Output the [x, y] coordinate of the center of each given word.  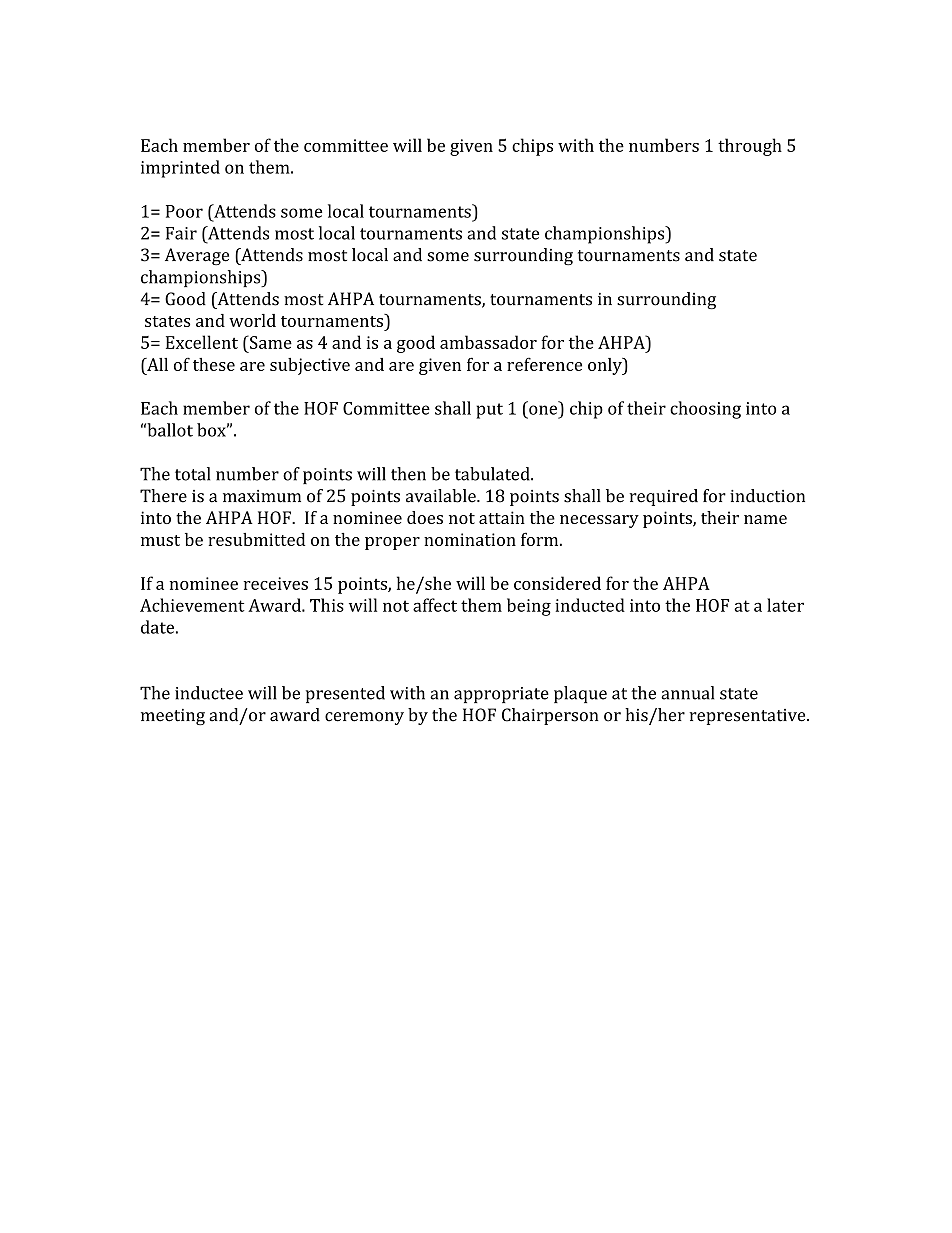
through [750, 147]
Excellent [202, 342]
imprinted [180, 169]
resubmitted [256, 539]
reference [544, 364]
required [663, 497]
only [606, 366]
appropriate [501, 695]
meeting [173, 717]
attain [502, 517]
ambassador [488, 342]
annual [687, 693]
